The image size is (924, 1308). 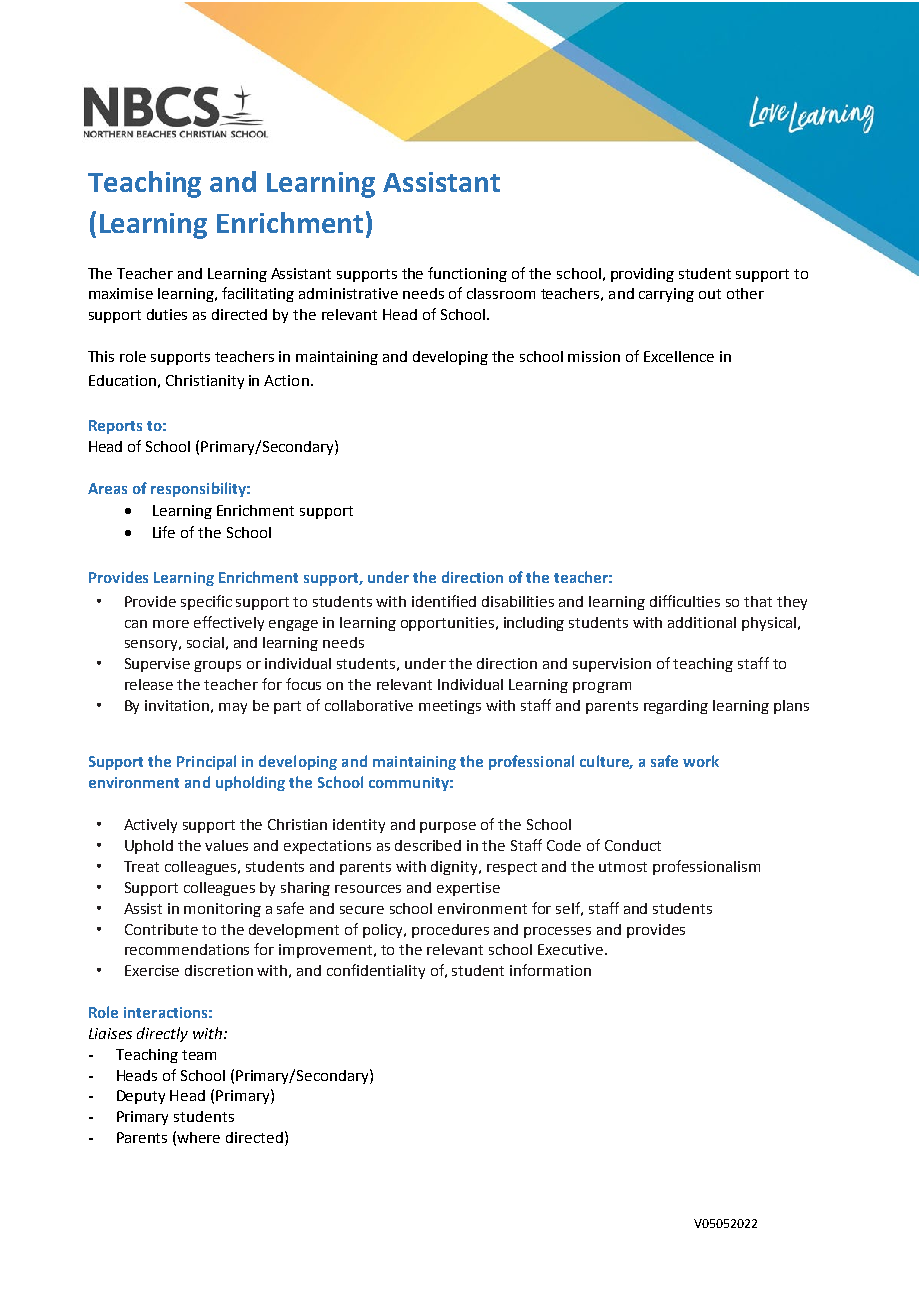 I want to click on meetings, so click(x=450, y=707).
